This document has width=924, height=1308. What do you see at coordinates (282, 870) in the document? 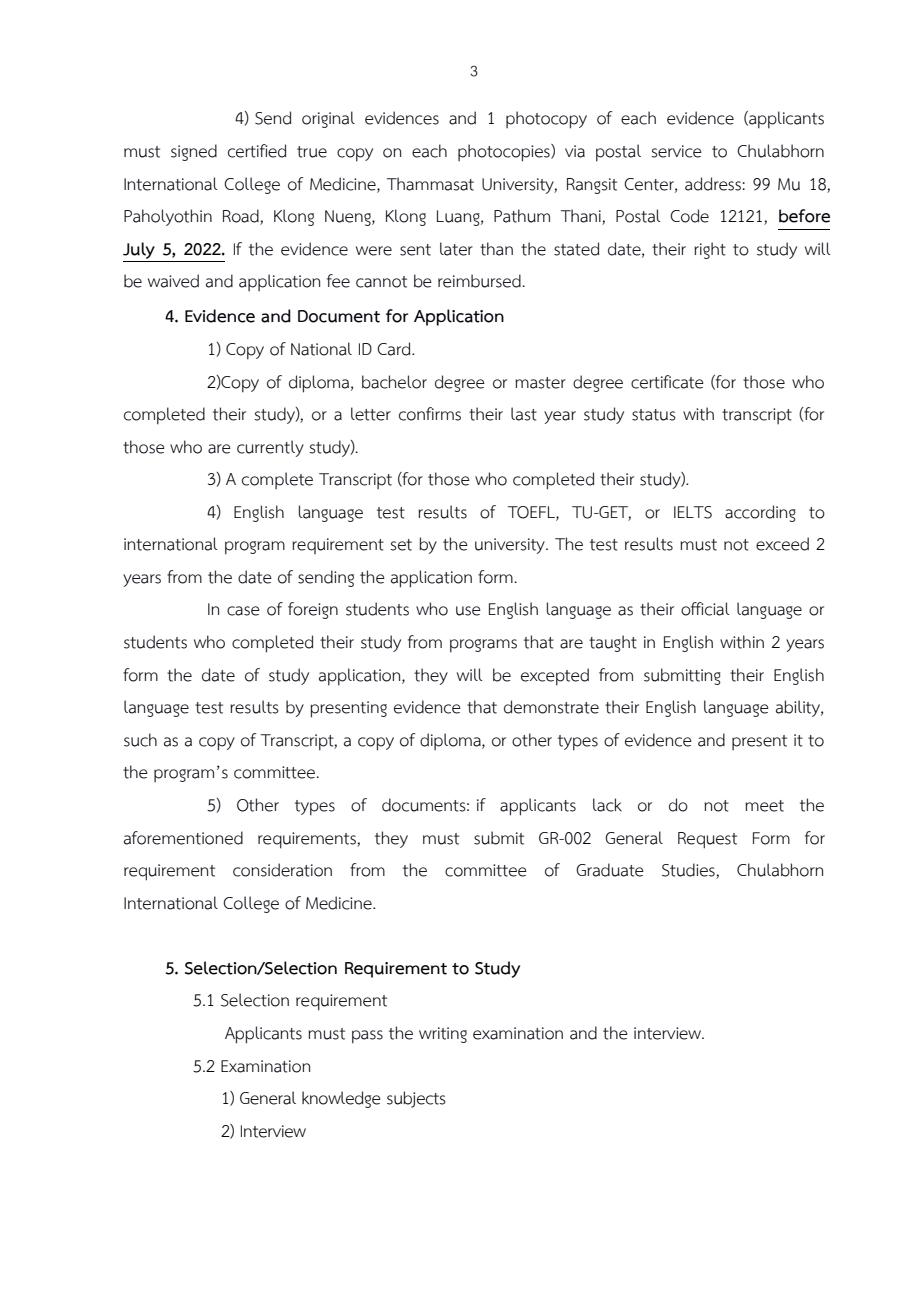
I see `consideration` at bounding box center [282, 870].
